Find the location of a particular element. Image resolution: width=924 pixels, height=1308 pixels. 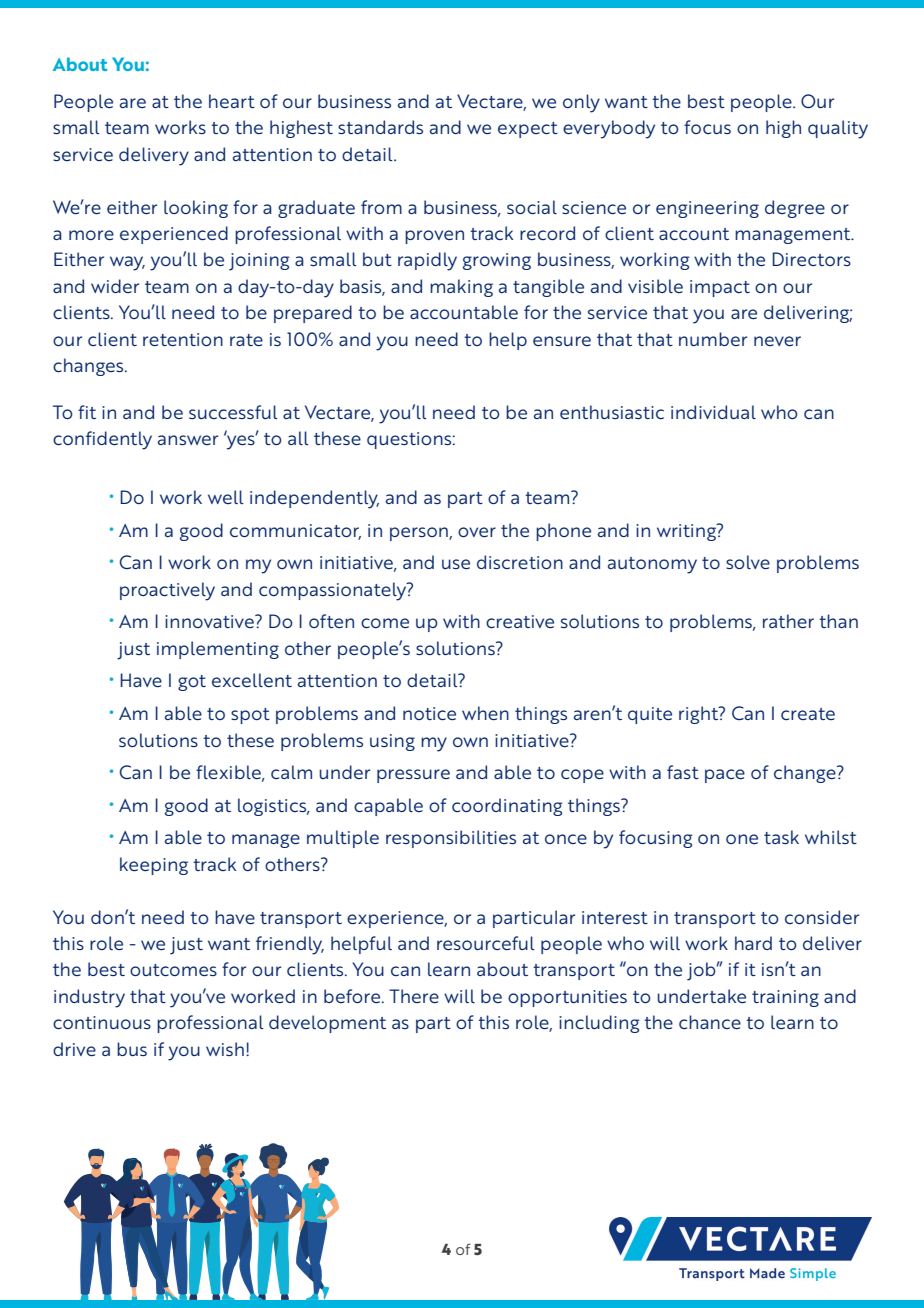

proactively is located at coordinates (167, 591).
